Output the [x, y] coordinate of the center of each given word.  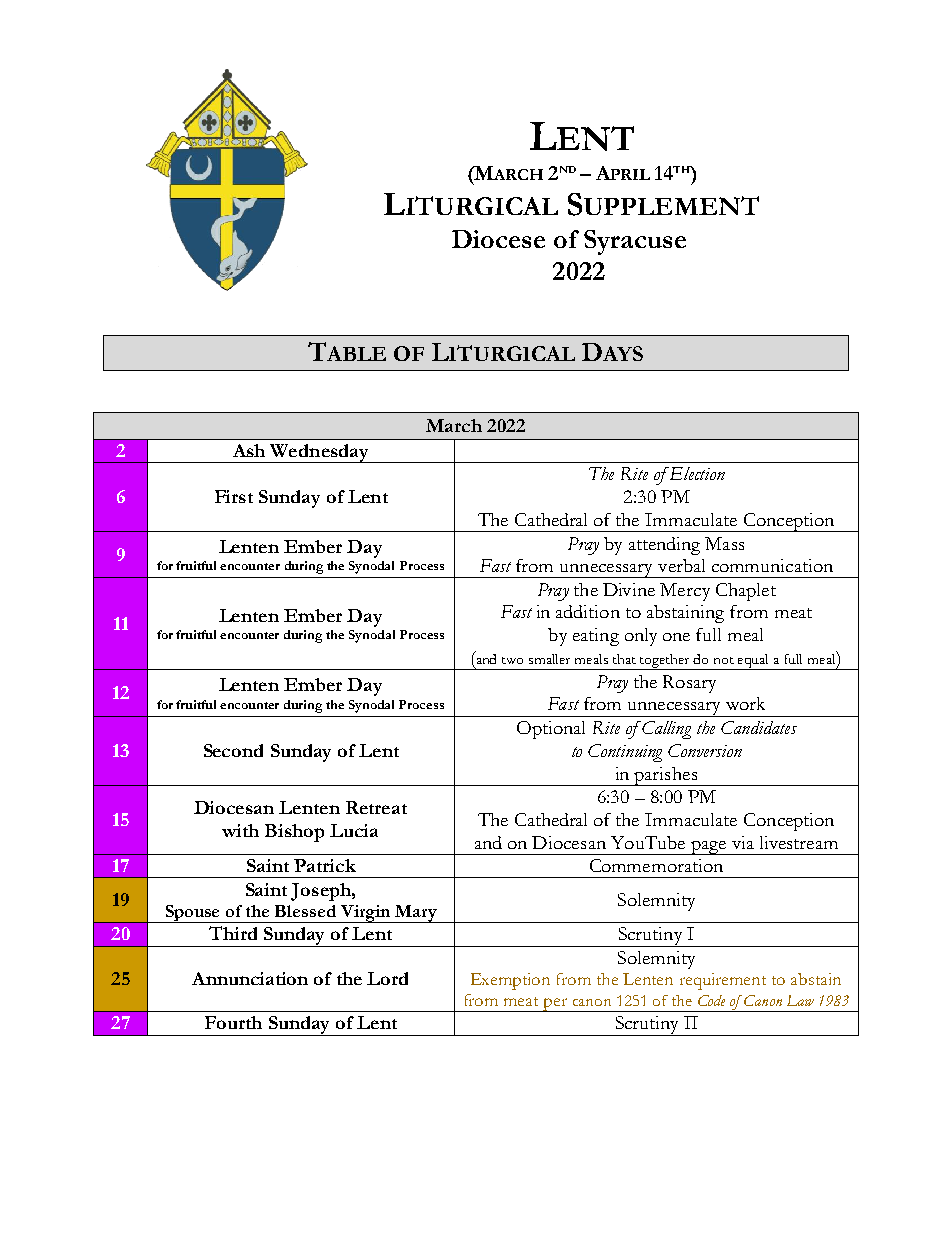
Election [696, 473]
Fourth [233, 1022]
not [724, 660]
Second [233, 750]
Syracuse [635, 242]
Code [711, 1000]
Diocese [498, 239]
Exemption [510, 981]
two [512, 660]
